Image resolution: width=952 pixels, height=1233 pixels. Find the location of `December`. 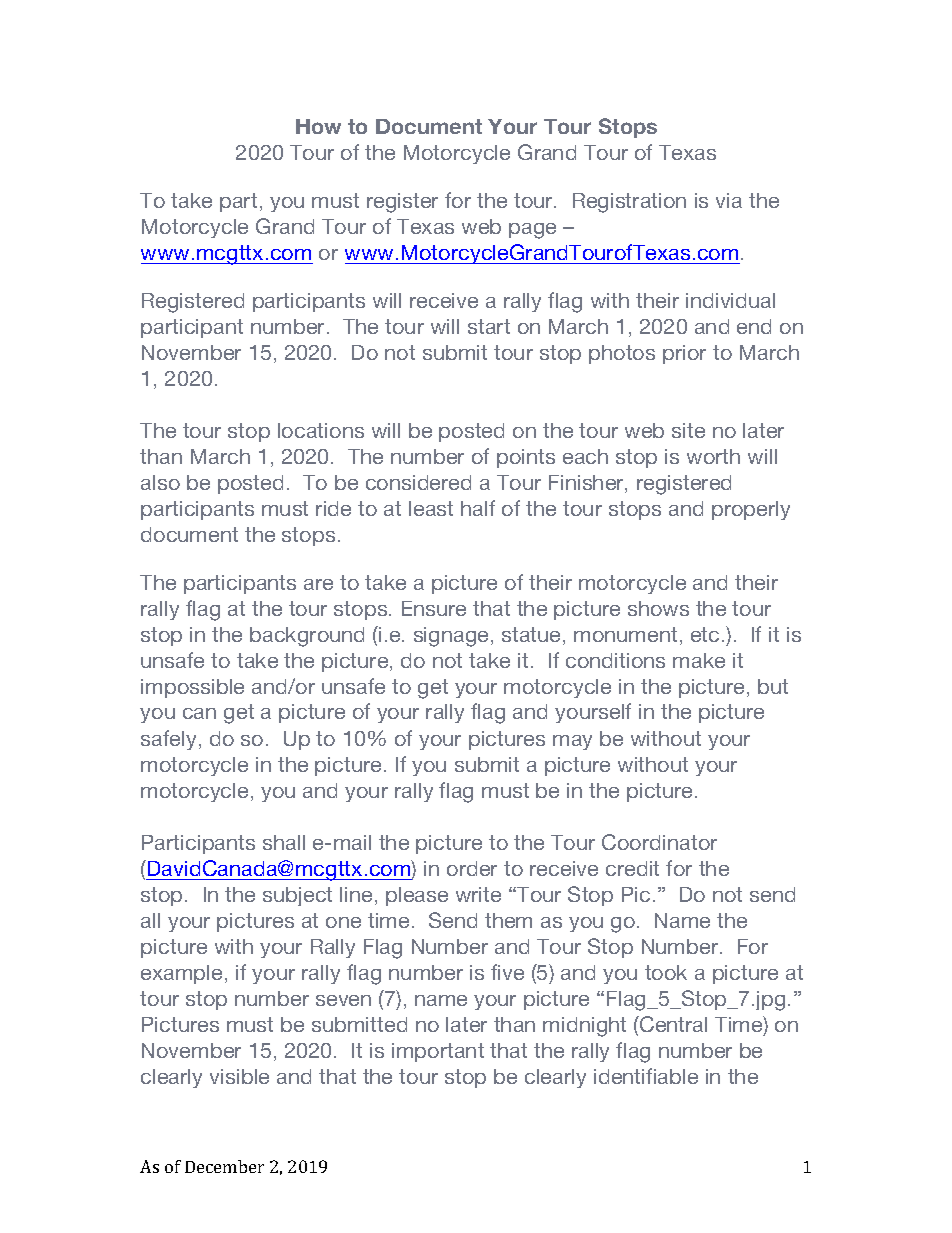

December is located at coordinates (224, 1166).
